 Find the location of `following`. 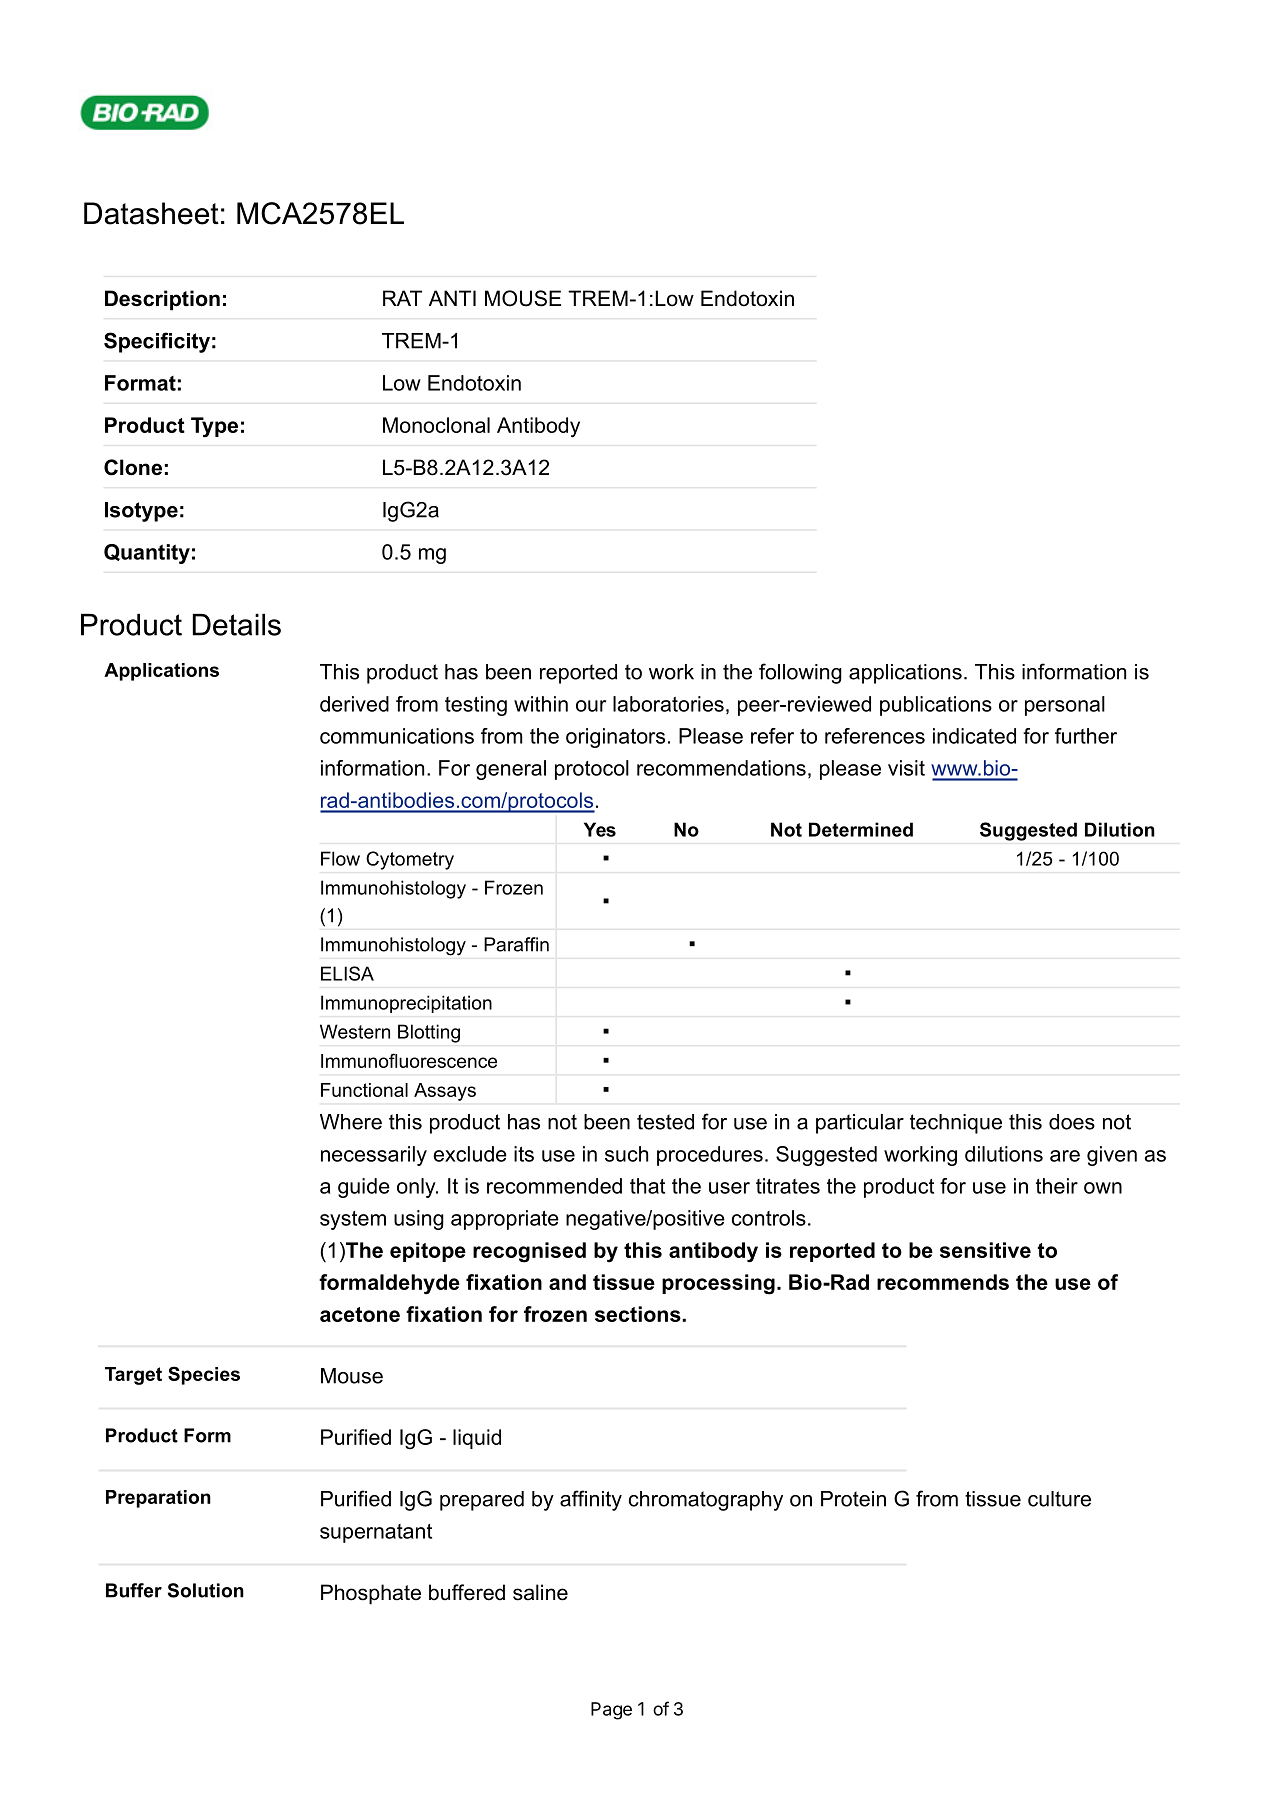

following is located at coordinates (800, 673).
